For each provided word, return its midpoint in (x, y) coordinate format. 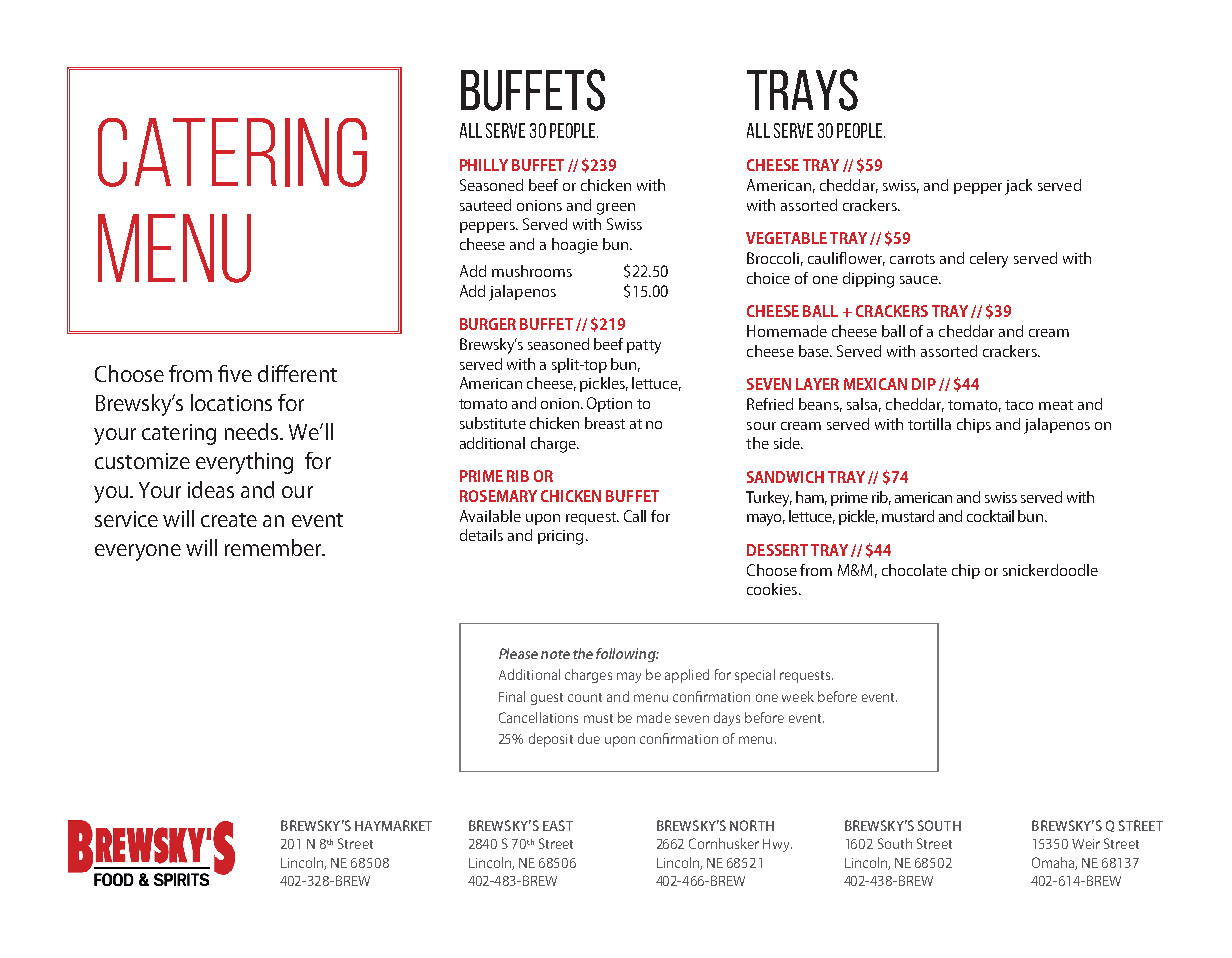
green (616, 209)
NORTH (752, 825)
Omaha (1054, 863)
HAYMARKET (393, 825)
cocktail (990, 516)
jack (1018, 187)
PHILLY (484, 165)
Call (635, 516)
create (229, 520)
